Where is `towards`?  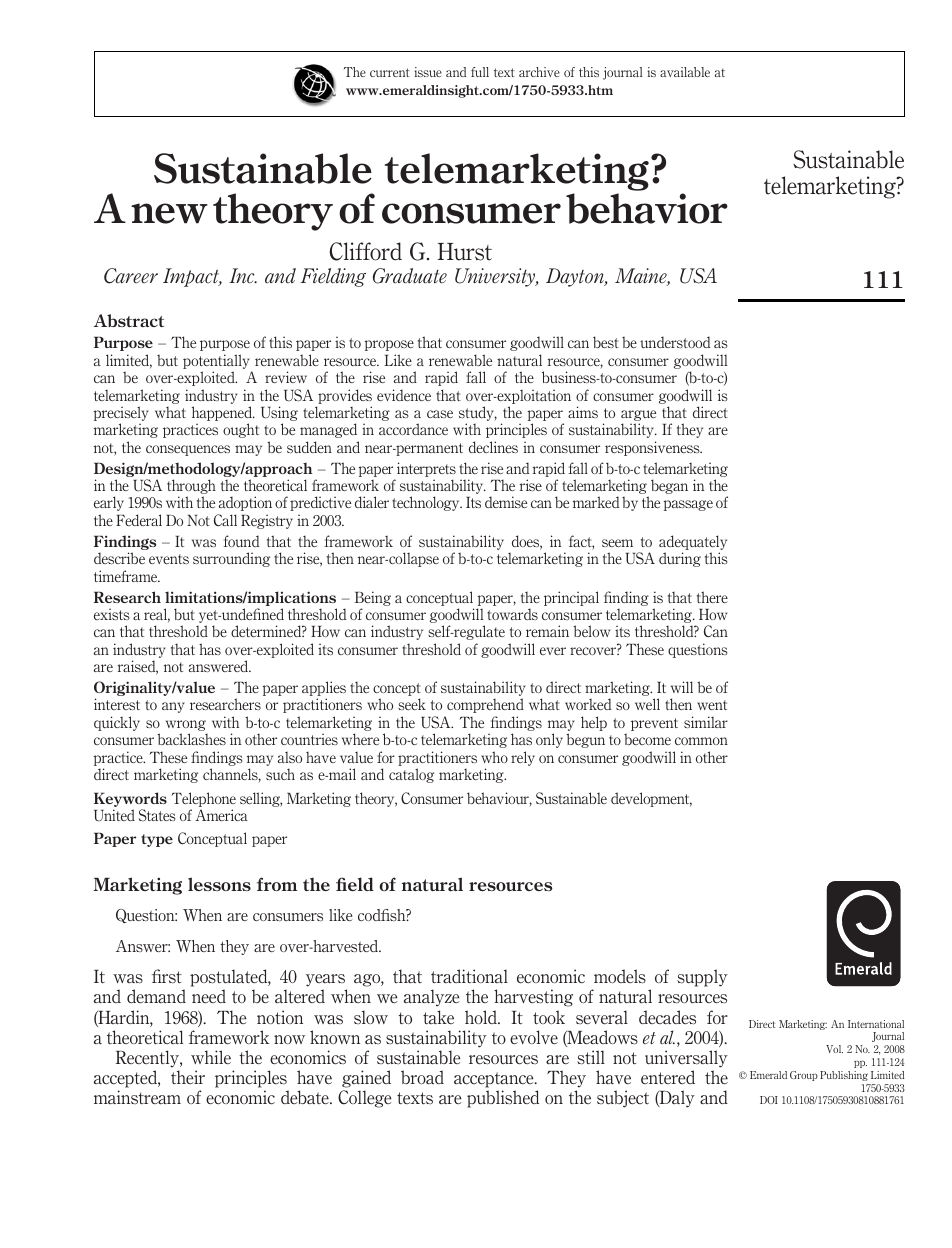 towards is located at coordinates (512, 614).
